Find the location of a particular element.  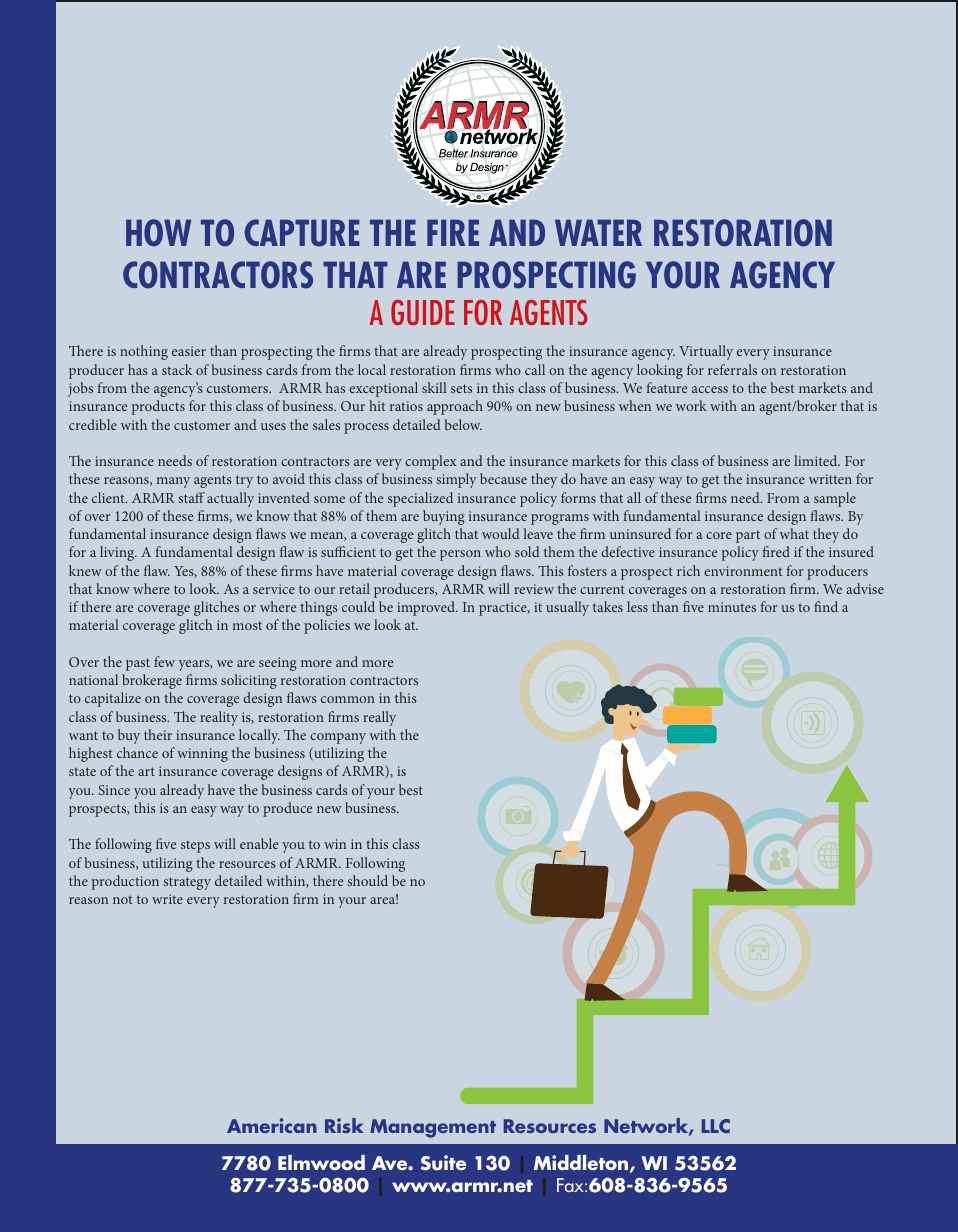

Virtually is located at coordinates (706, 352).
